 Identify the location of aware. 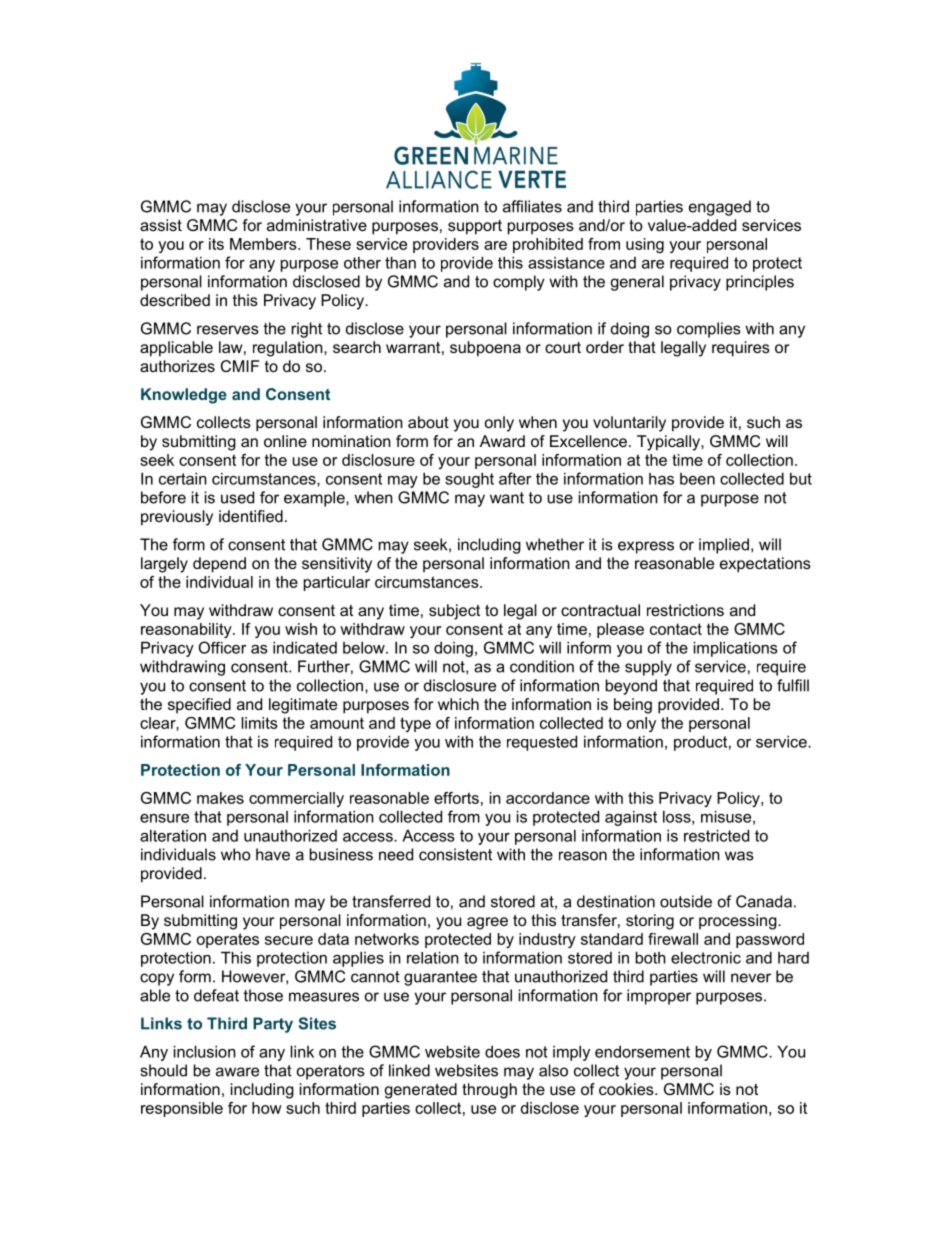
(237, 1072).
